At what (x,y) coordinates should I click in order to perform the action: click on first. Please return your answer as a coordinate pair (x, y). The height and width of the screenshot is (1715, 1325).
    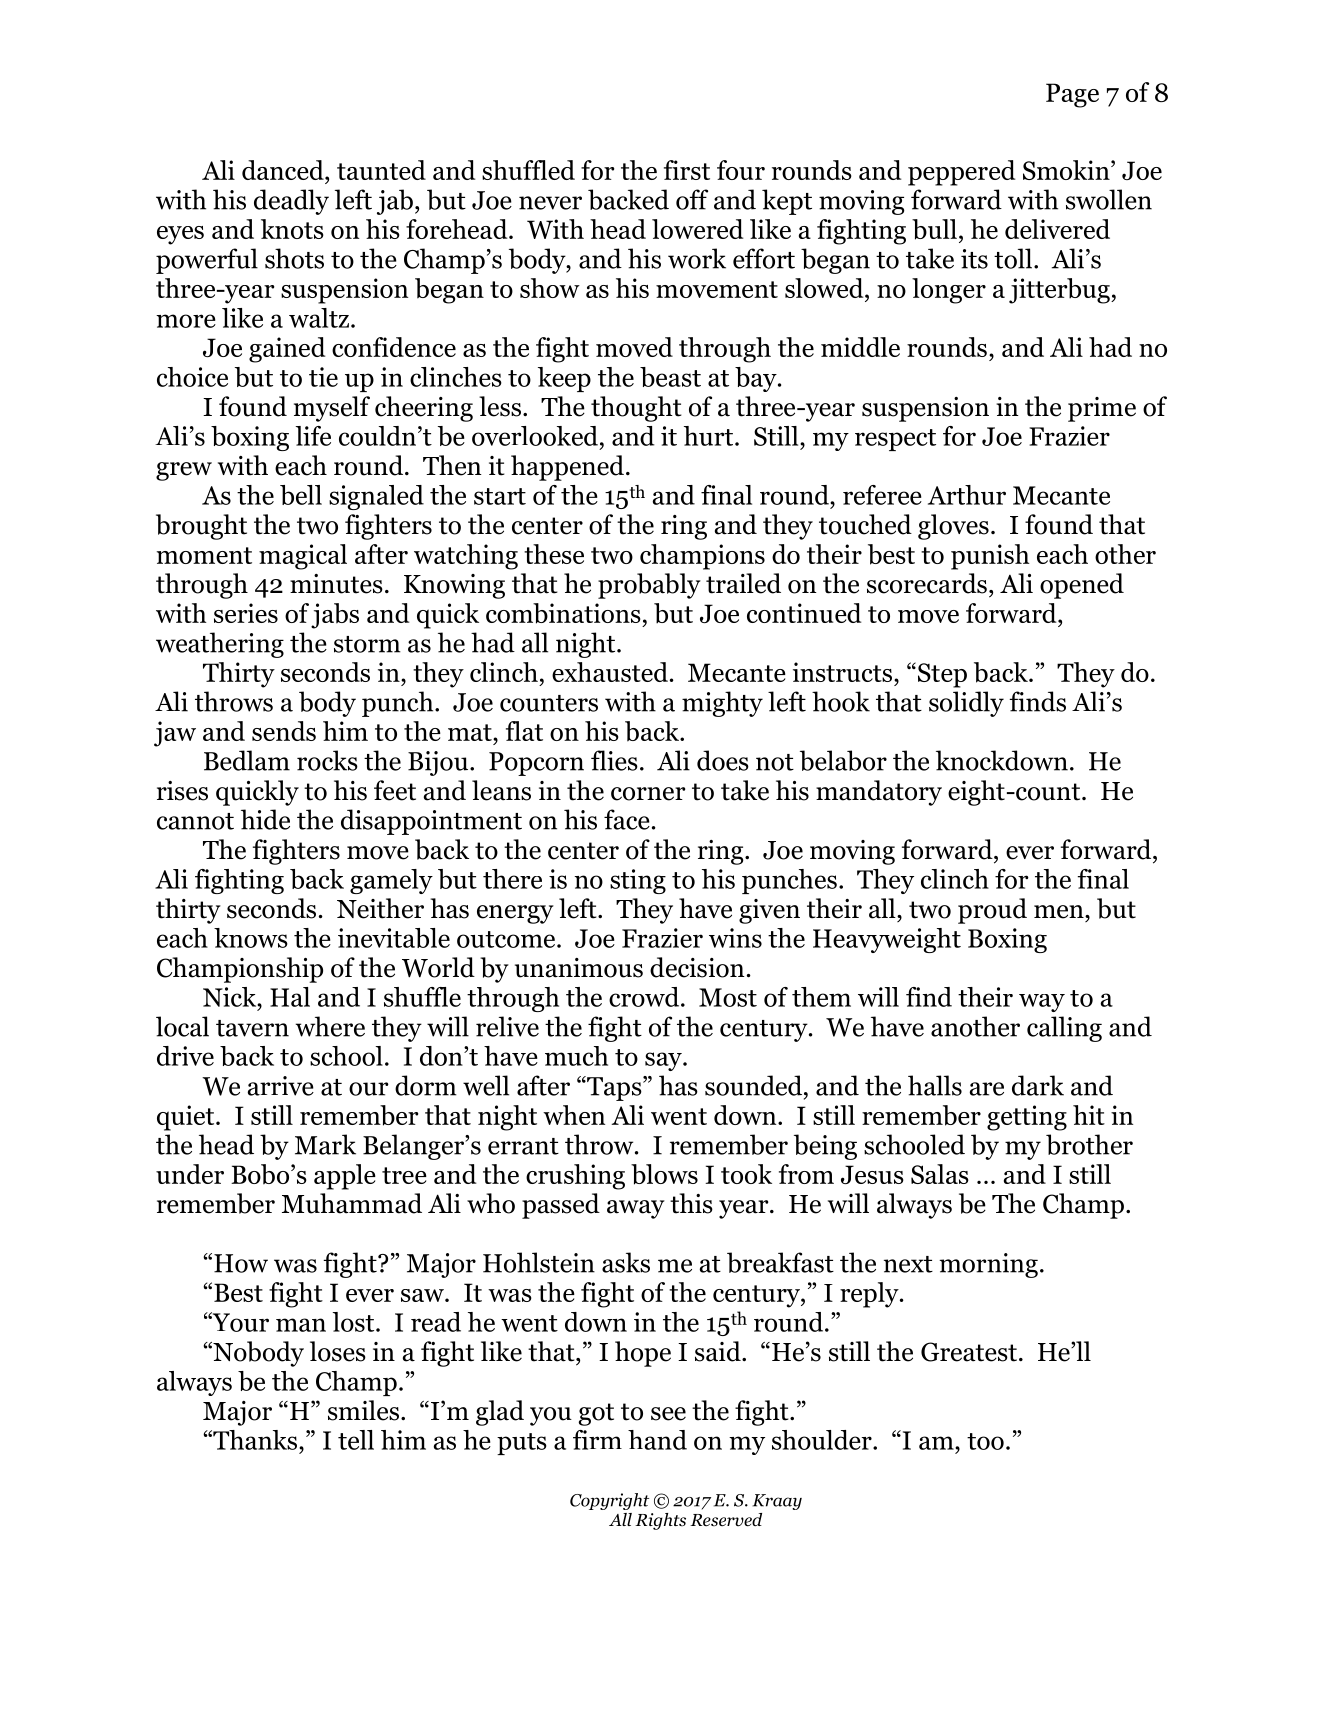
    Looking at the image, I should click on (687, 170).
